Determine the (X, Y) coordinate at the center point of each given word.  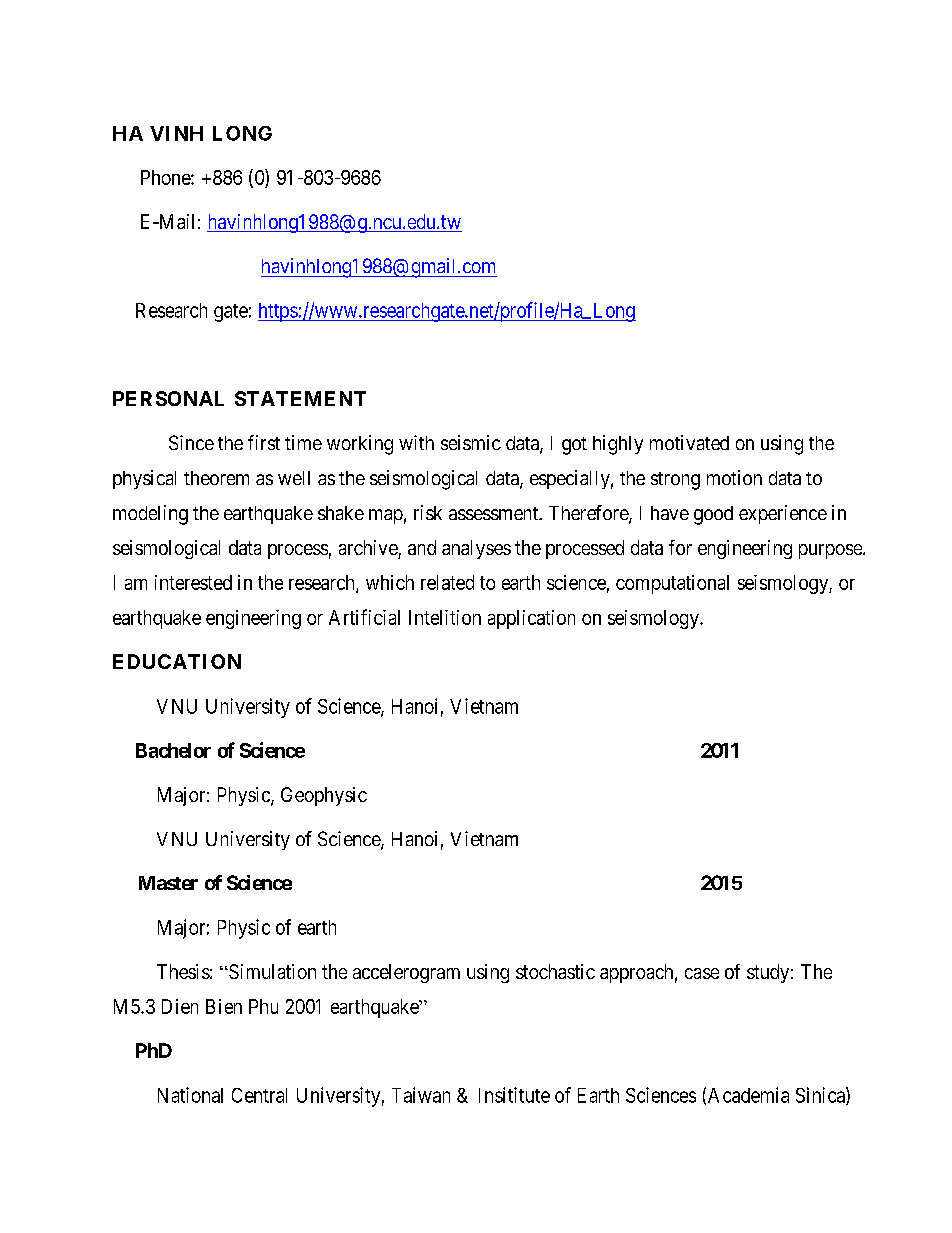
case (702, 973)
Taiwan (421, 1095)
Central (259, 1095)
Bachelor (173, 750)
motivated (689, 442)
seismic (471, 442)
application (531, 619)
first (264, 442)
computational (672, 584)
